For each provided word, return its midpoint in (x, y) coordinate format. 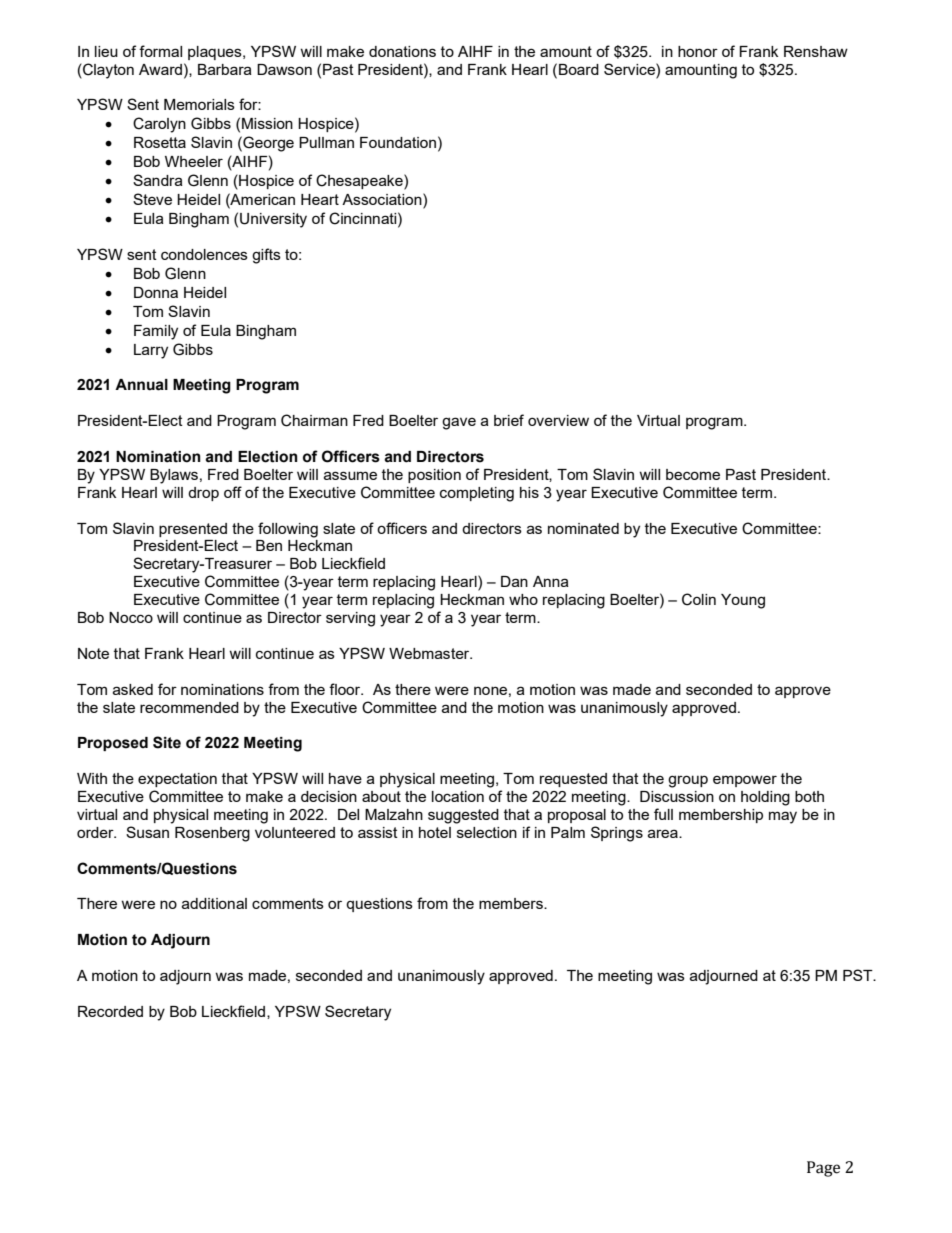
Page (823, 1169)
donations (402, 51)
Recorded (110, 1011)
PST (859, 975)
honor (698, 51)
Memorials (199, 104)
